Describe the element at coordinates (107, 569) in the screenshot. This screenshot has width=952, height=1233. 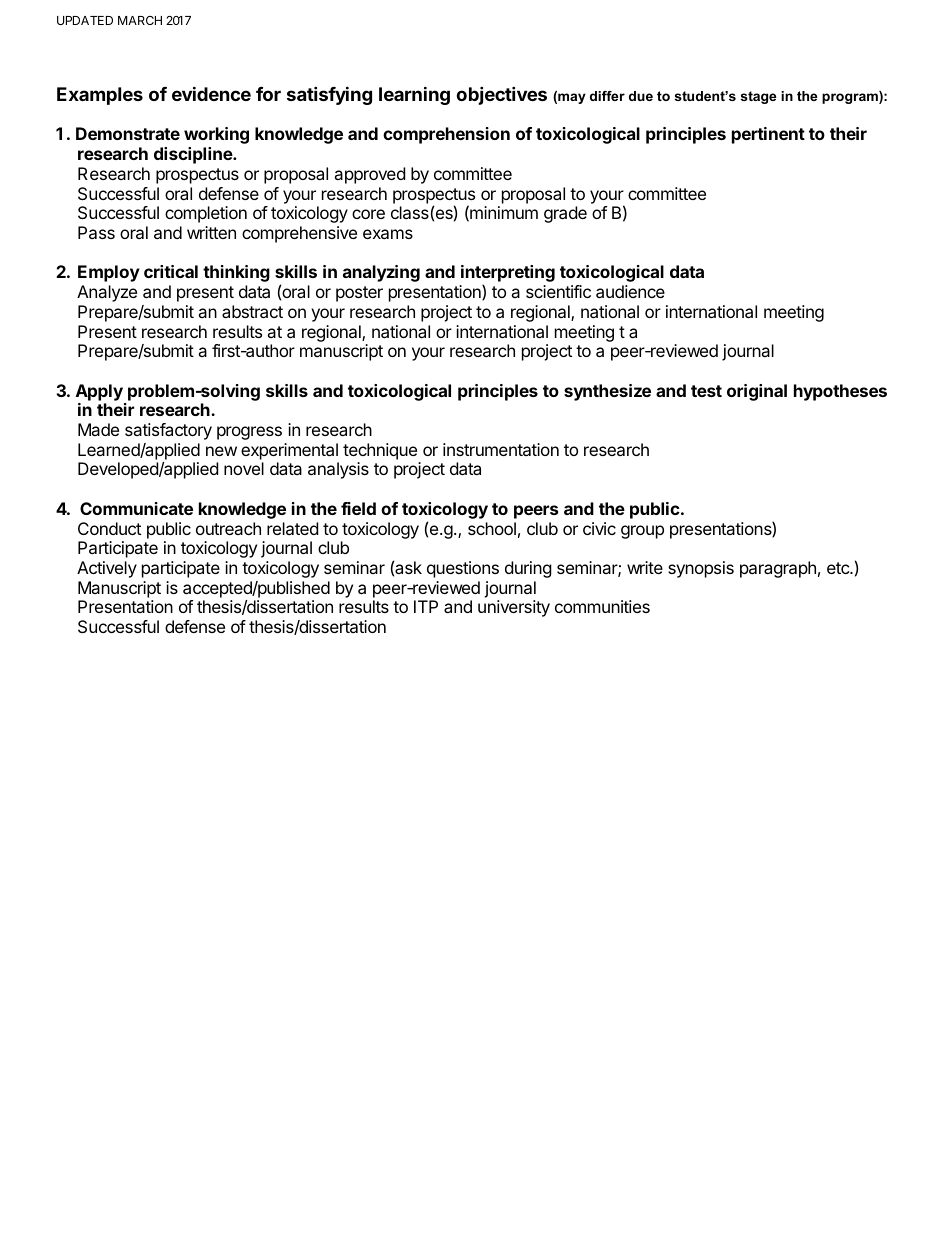
I see `Actively` at that location.
